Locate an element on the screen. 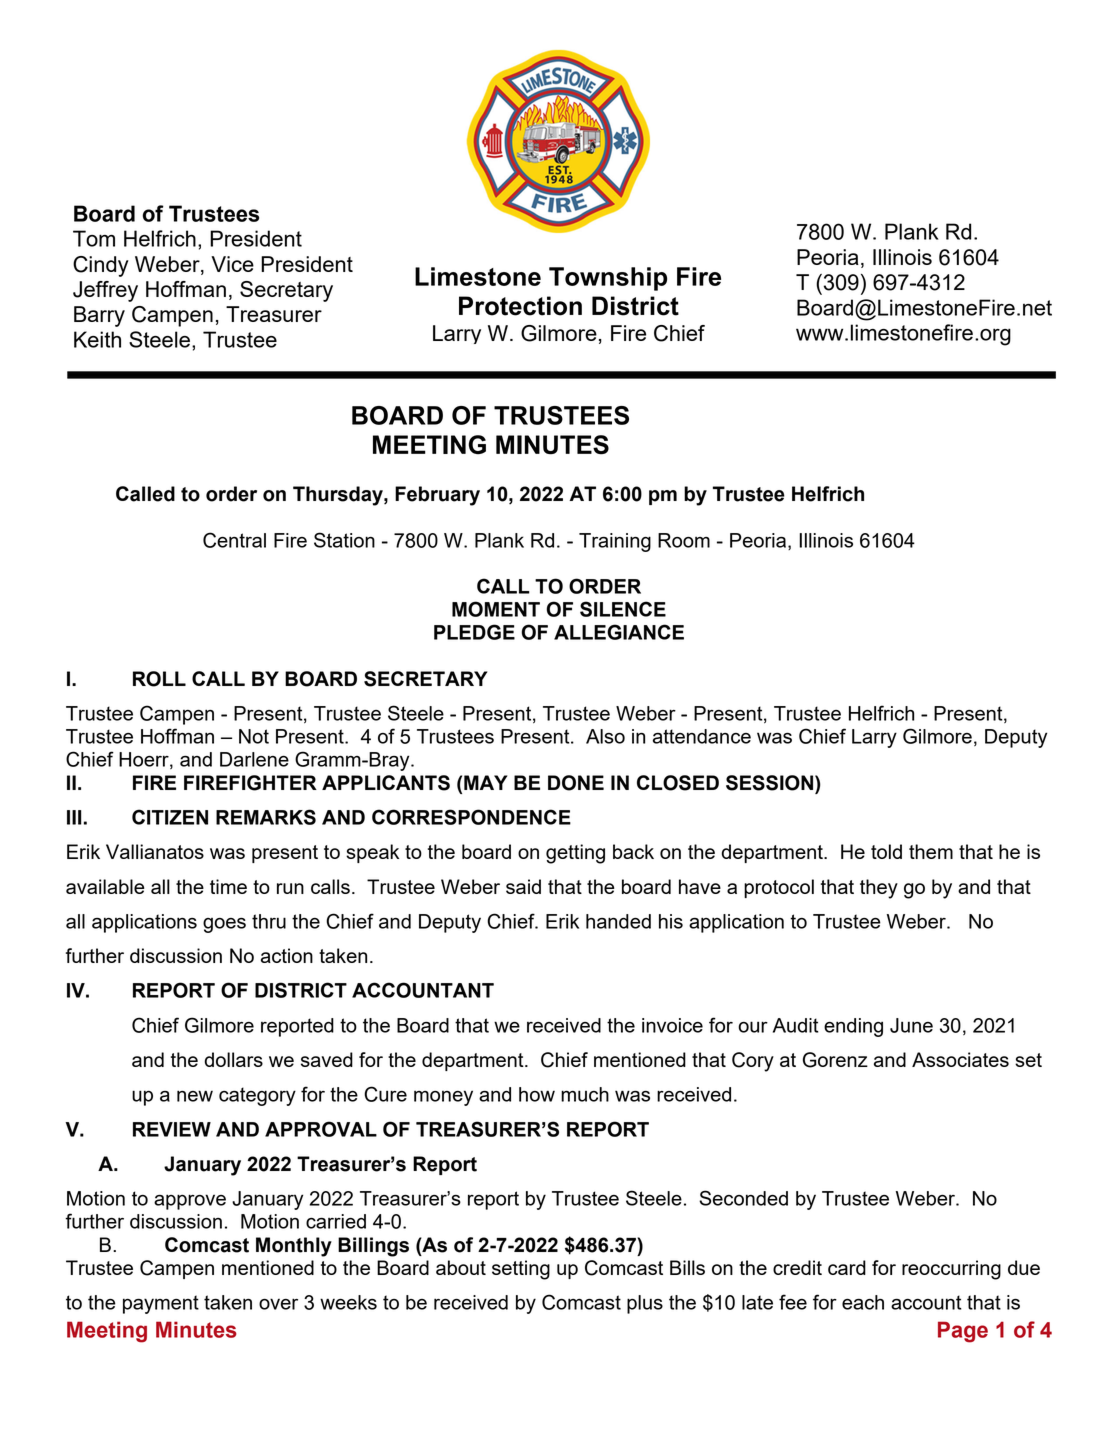  them is located at coordinates (931, 851).
